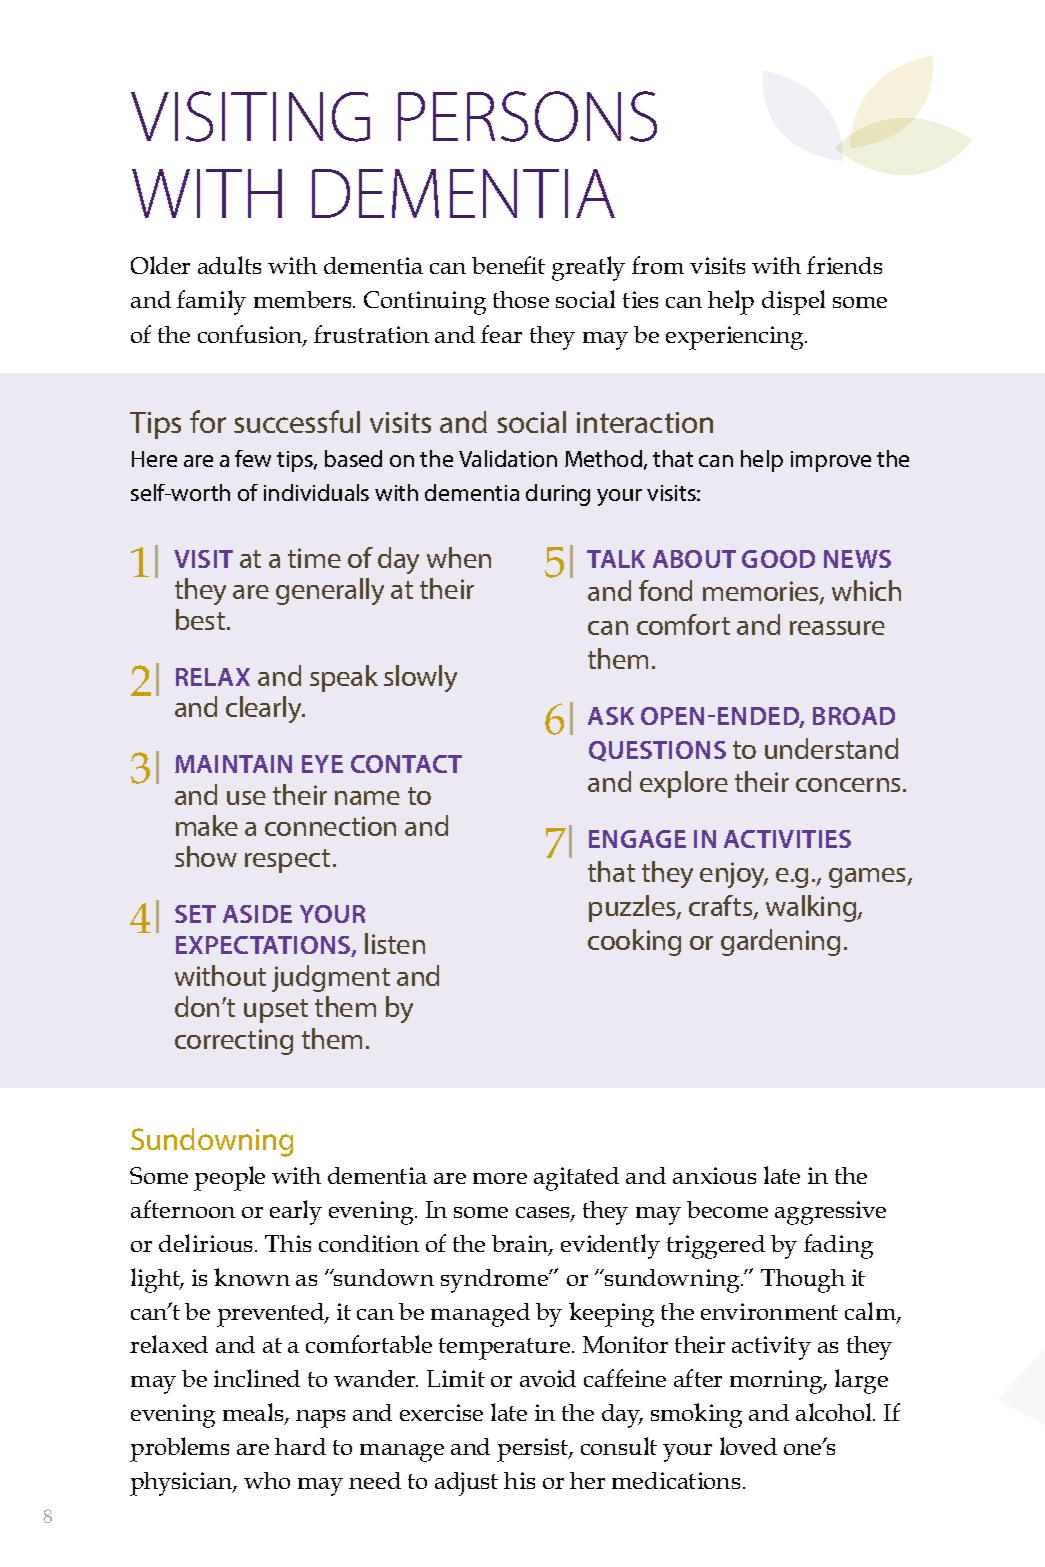  What do you see at coordinates (229, 265) in the screenshot?
I see `adults` at bounding box center [229, 265].
